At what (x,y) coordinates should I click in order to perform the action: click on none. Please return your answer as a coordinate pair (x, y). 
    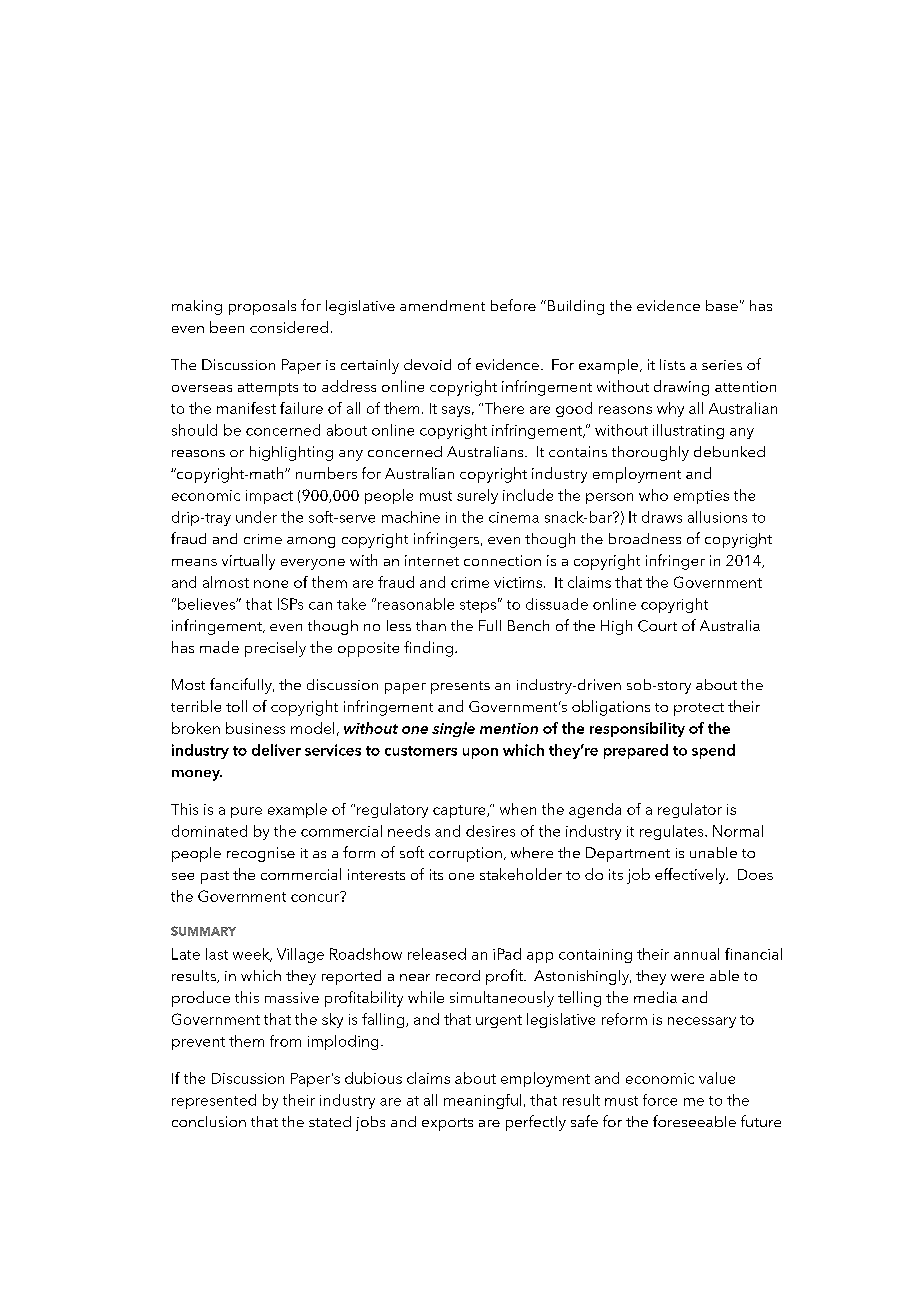
    Looking at the image, I should click on (271, 584).
